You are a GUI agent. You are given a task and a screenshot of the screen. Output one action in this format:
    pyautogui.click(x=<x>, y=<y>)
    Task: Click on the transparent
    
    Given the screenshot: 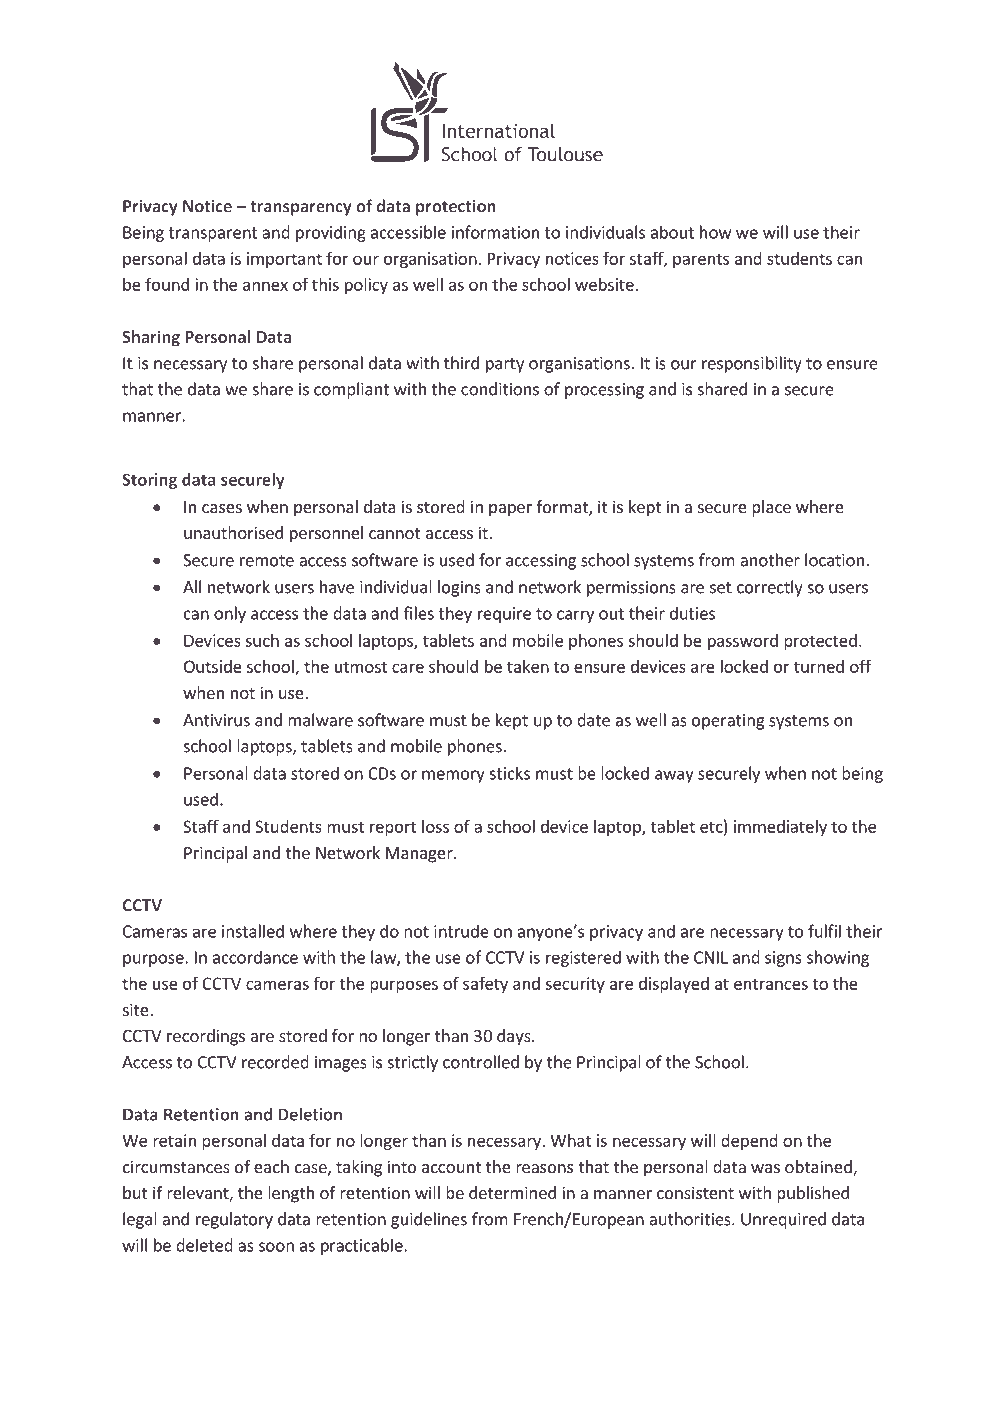 What is the action you would take?
    pyautogui.click(x=213, y=234)
